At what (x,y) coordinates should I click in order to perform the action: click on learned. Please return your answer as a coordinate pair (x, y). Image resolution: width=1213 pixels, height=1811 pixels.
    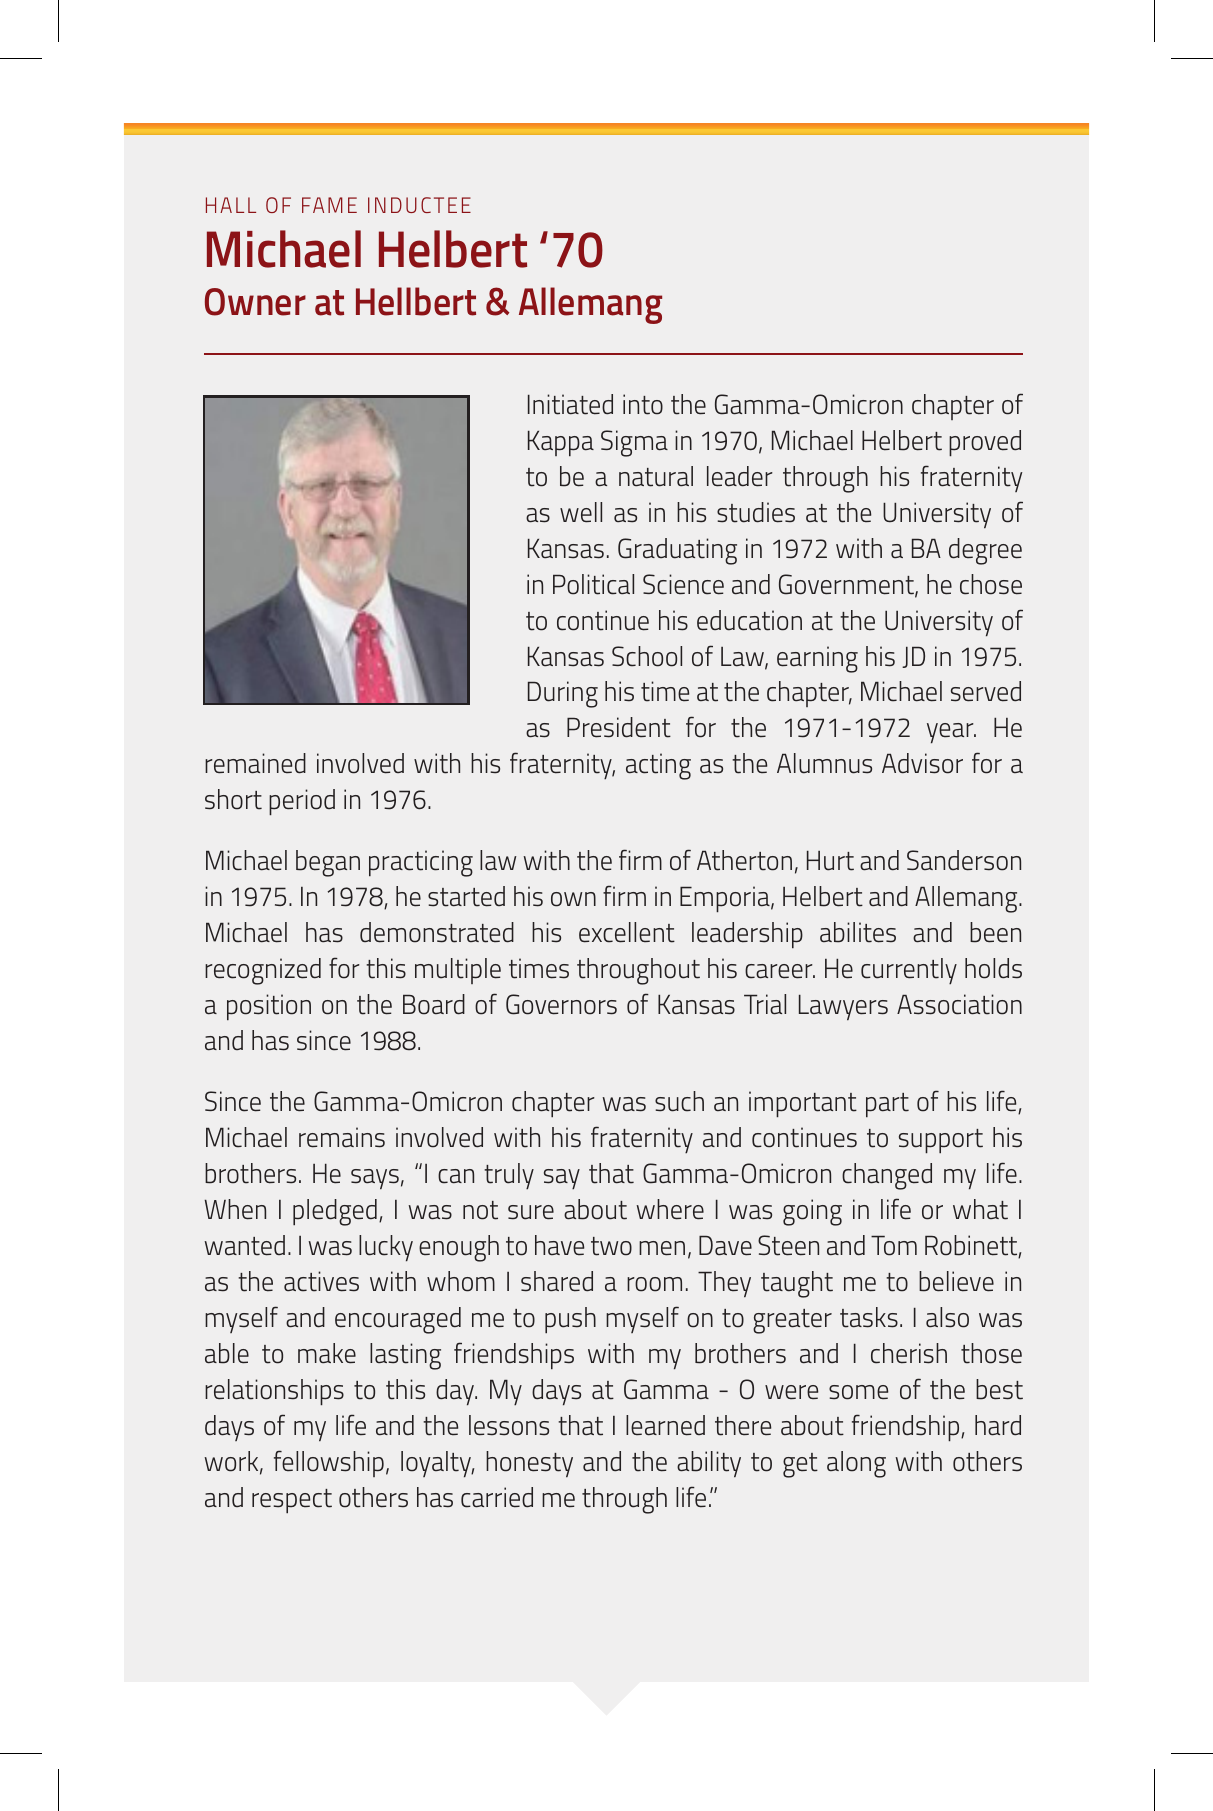
    Looking at the image, I should click on (665, 1425).
